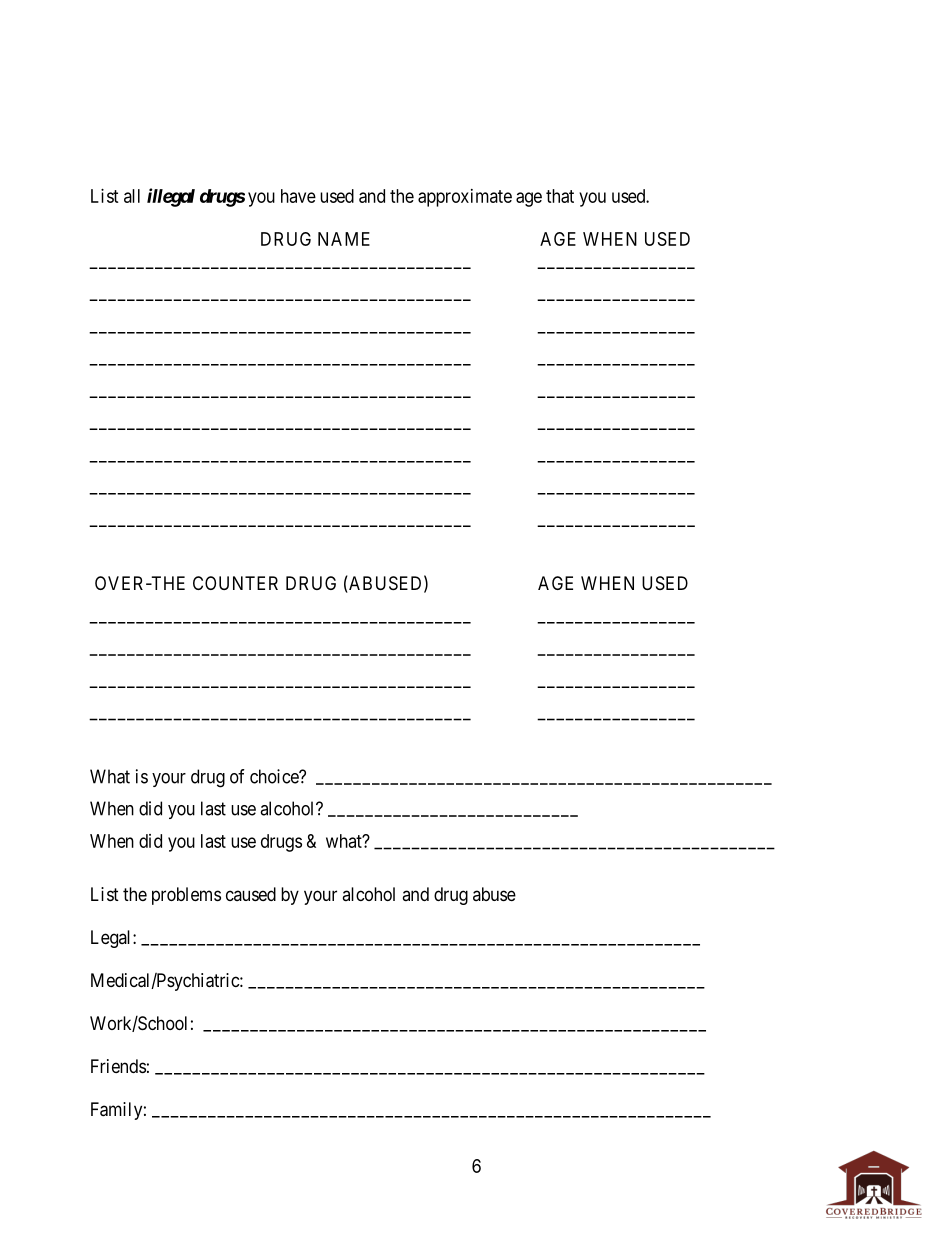 Image resolution: width=952 pixels, height=1233 pixels. What do you see at coordinates (560, 196) in the document?
I see `that` at bounding box center [560, 196].
